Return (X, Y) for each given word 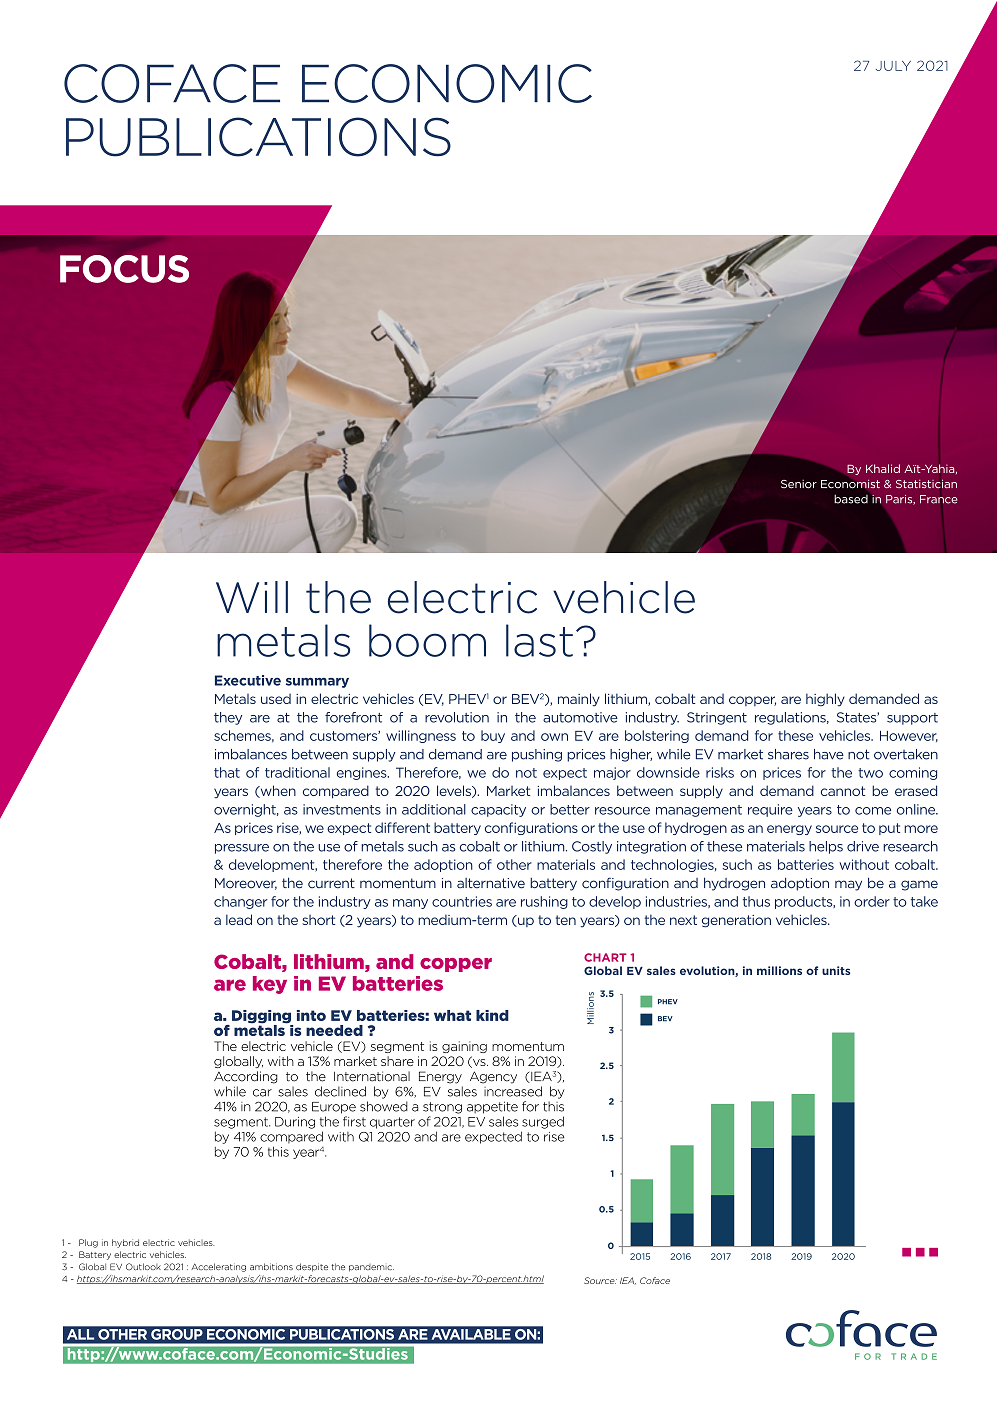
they (228, 718)
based (851, 499)
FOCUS (124, 269)
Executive (248, 680)
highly (825, 700)
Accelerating (219, 1267)
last (539, 640)
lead (239, 919)
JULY (893, 66)
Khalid (883, 468)
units (836, 970)
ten (565, 920)
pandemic (371, 1268)
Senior (799, 484)
